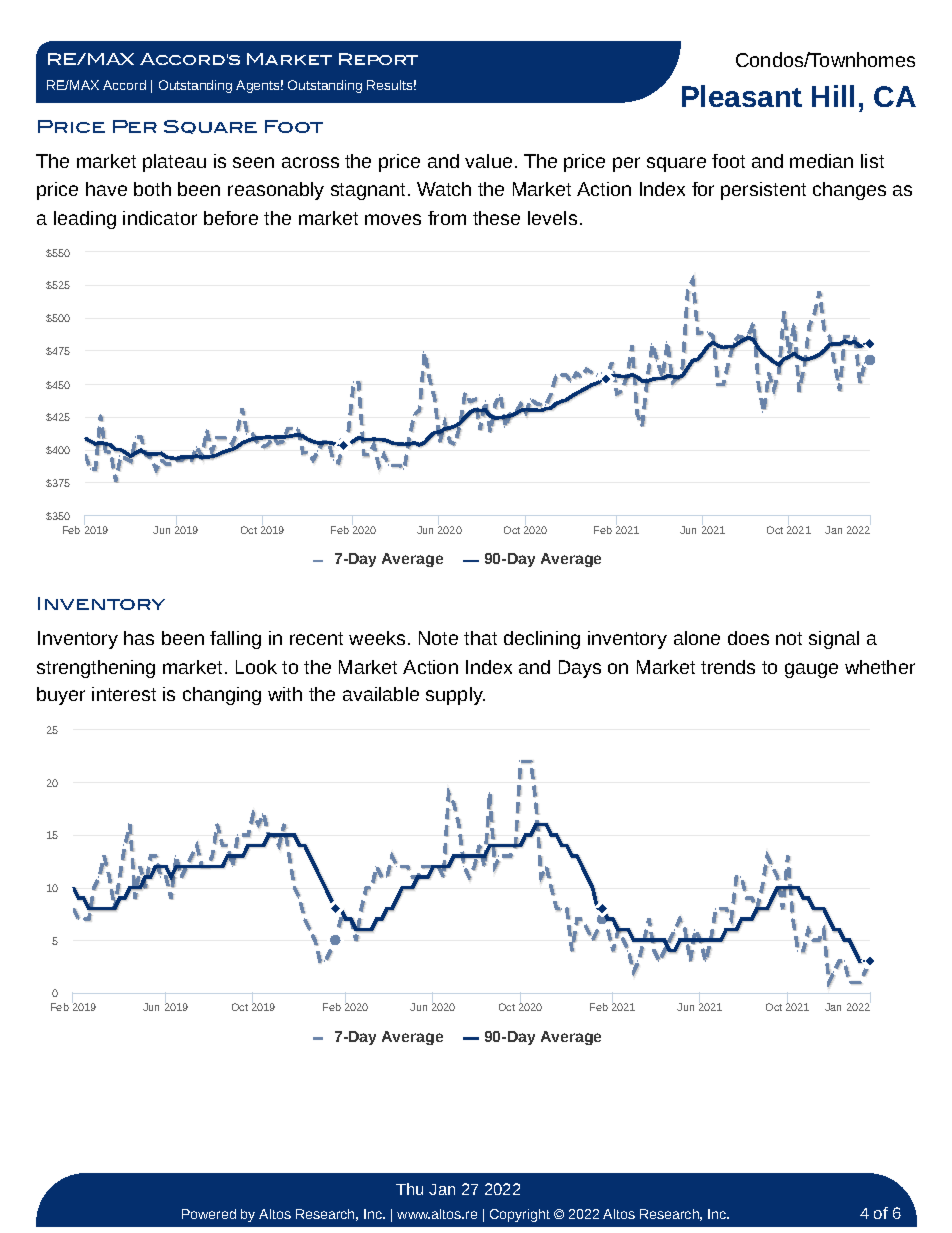 This screenshot has height=1233, width=952. What do you see at coordinates (409, 1189) in the screenshot?
I see `Thu` at bounding box center [409, 1189].
